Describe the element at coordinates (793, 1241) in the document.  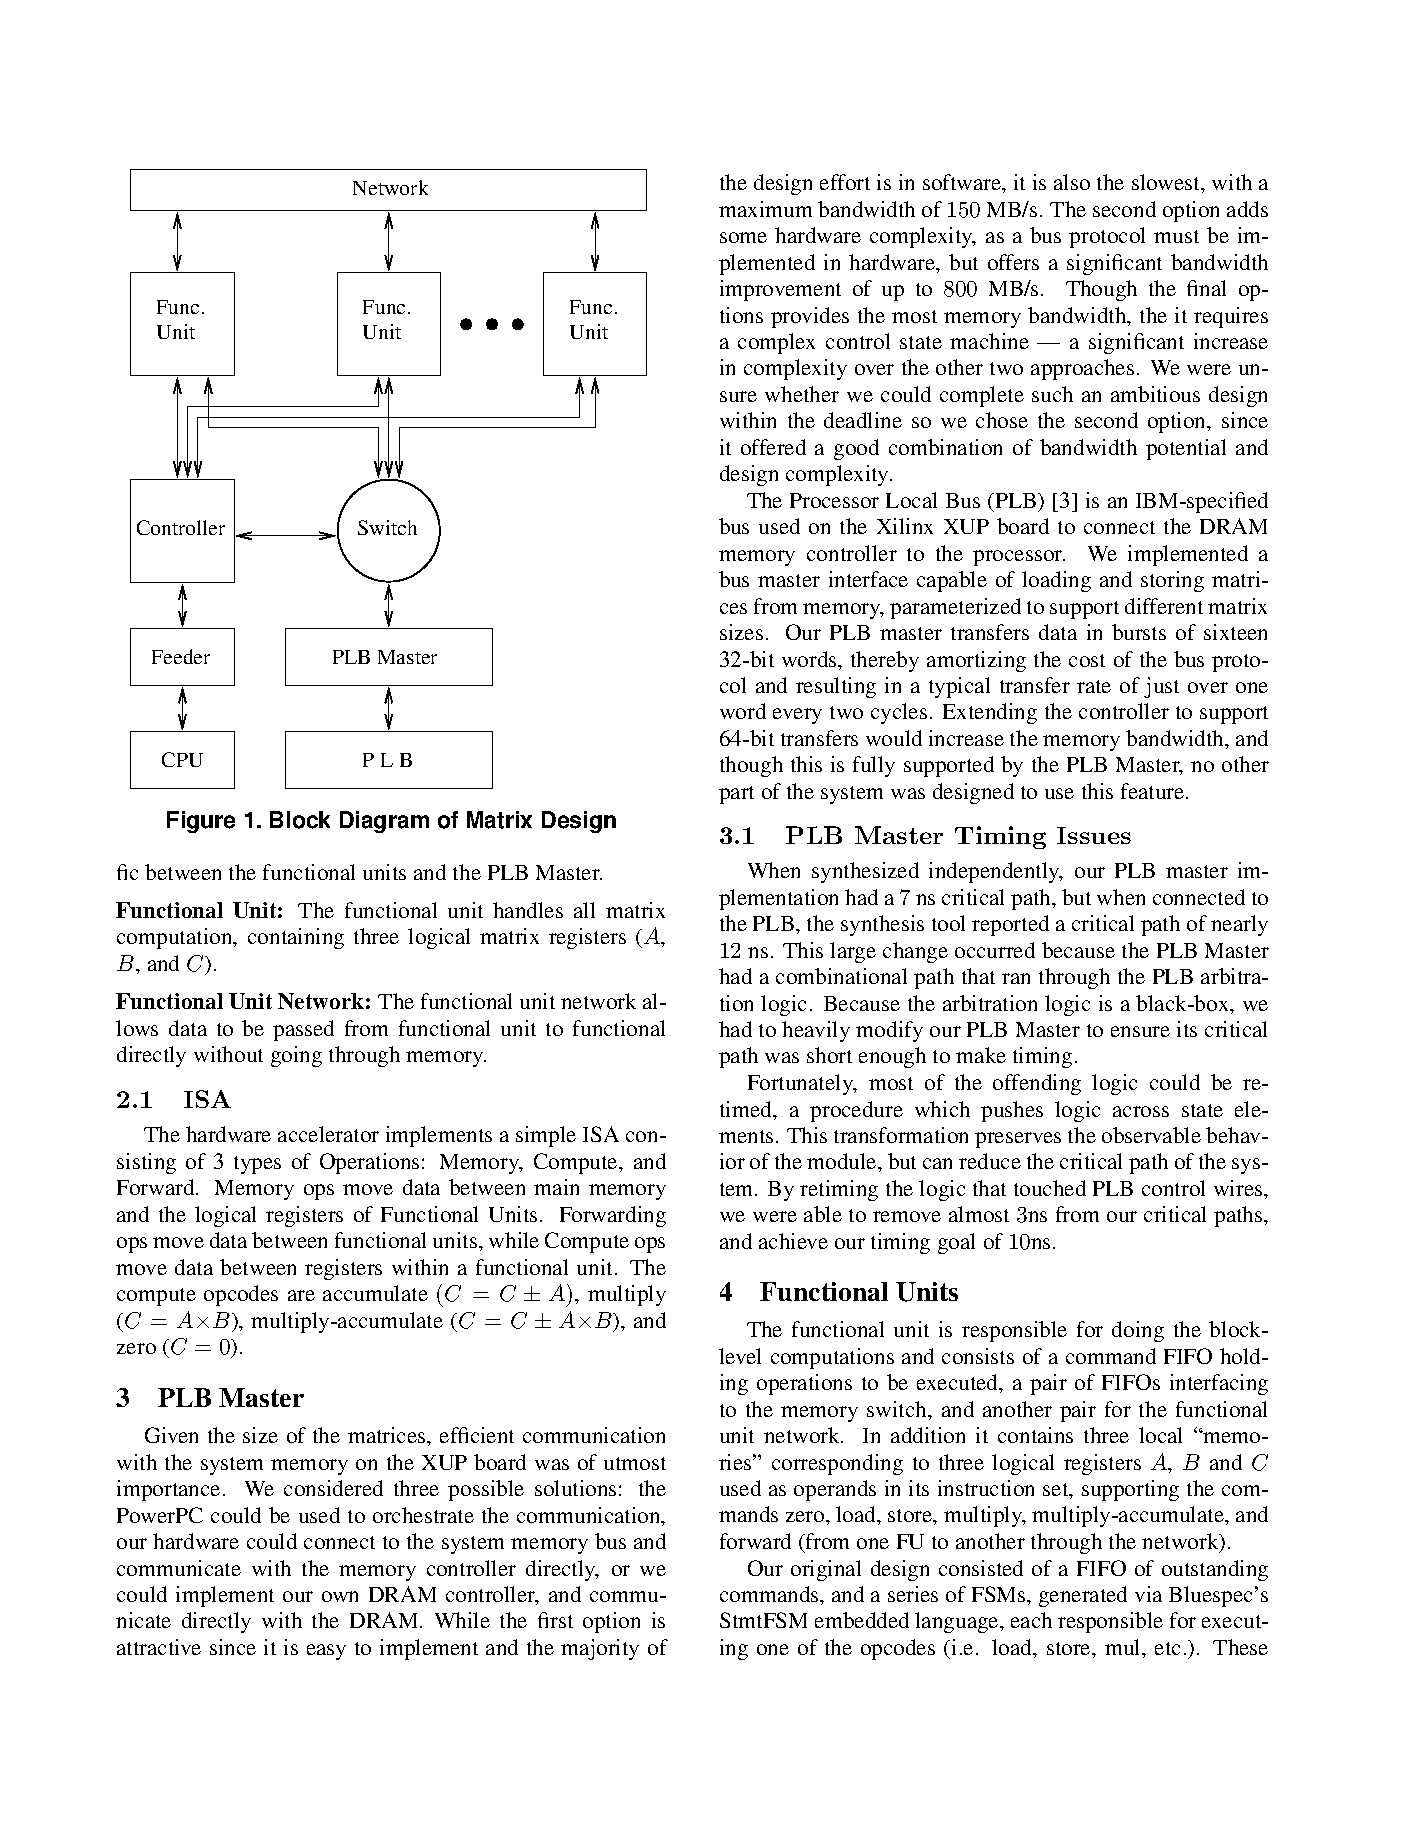
I see `achieve` at that location.
